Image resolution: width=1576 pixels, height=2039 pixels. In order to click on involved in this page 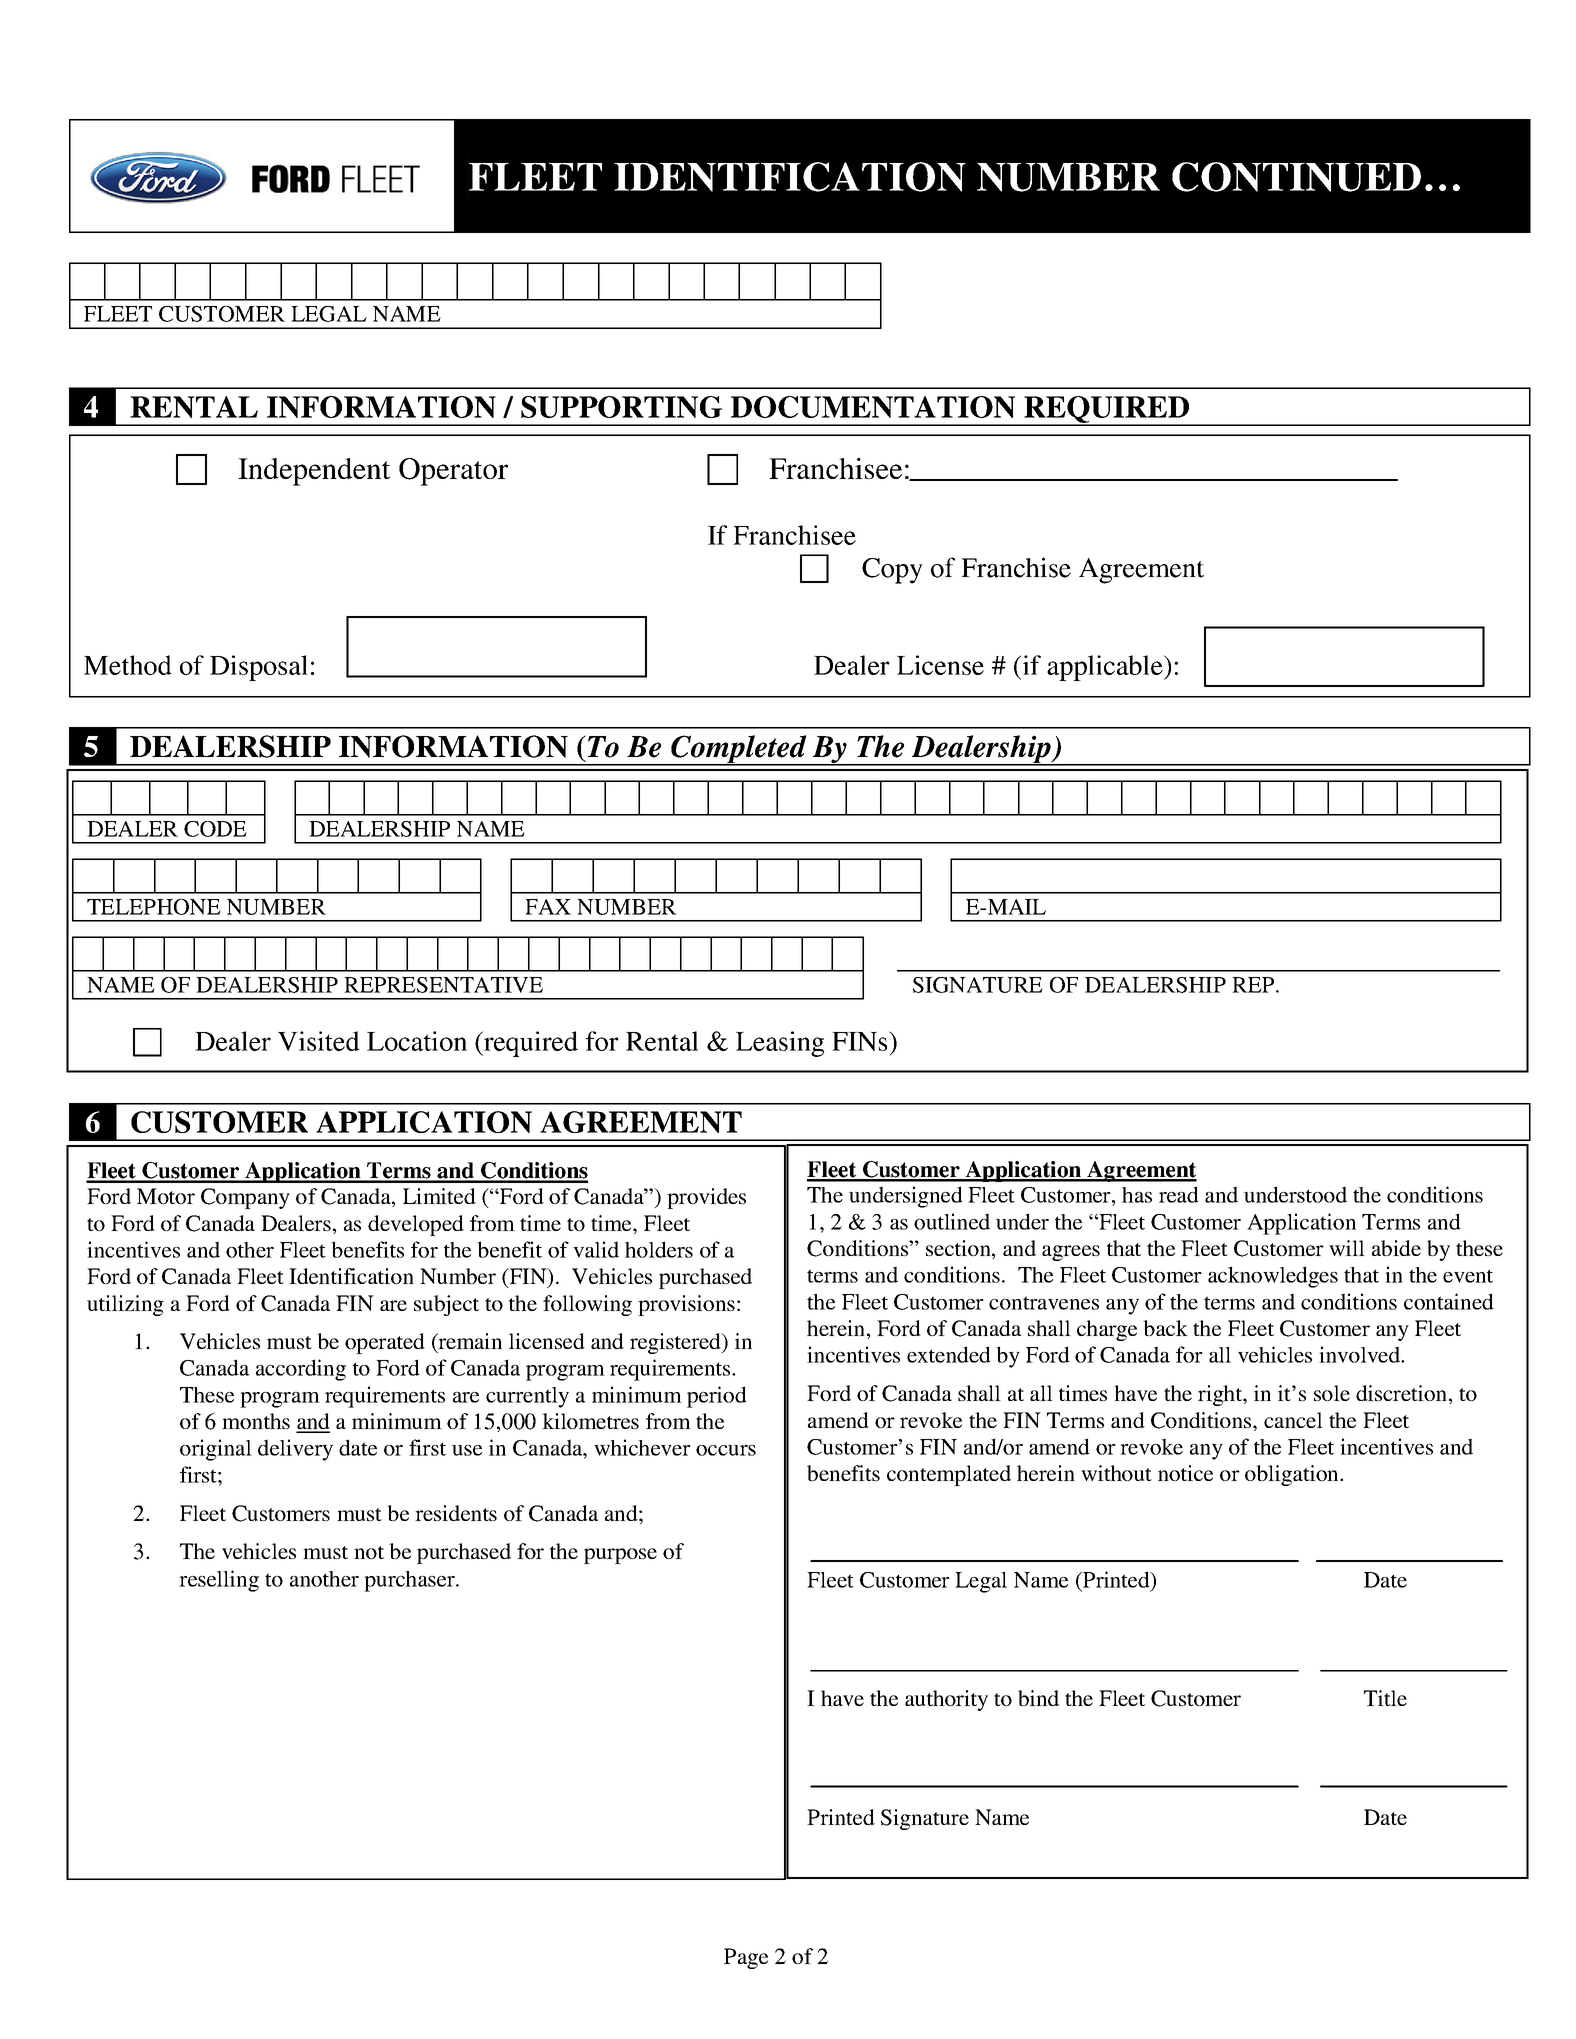, I will do `click(1360, 1354)`.
